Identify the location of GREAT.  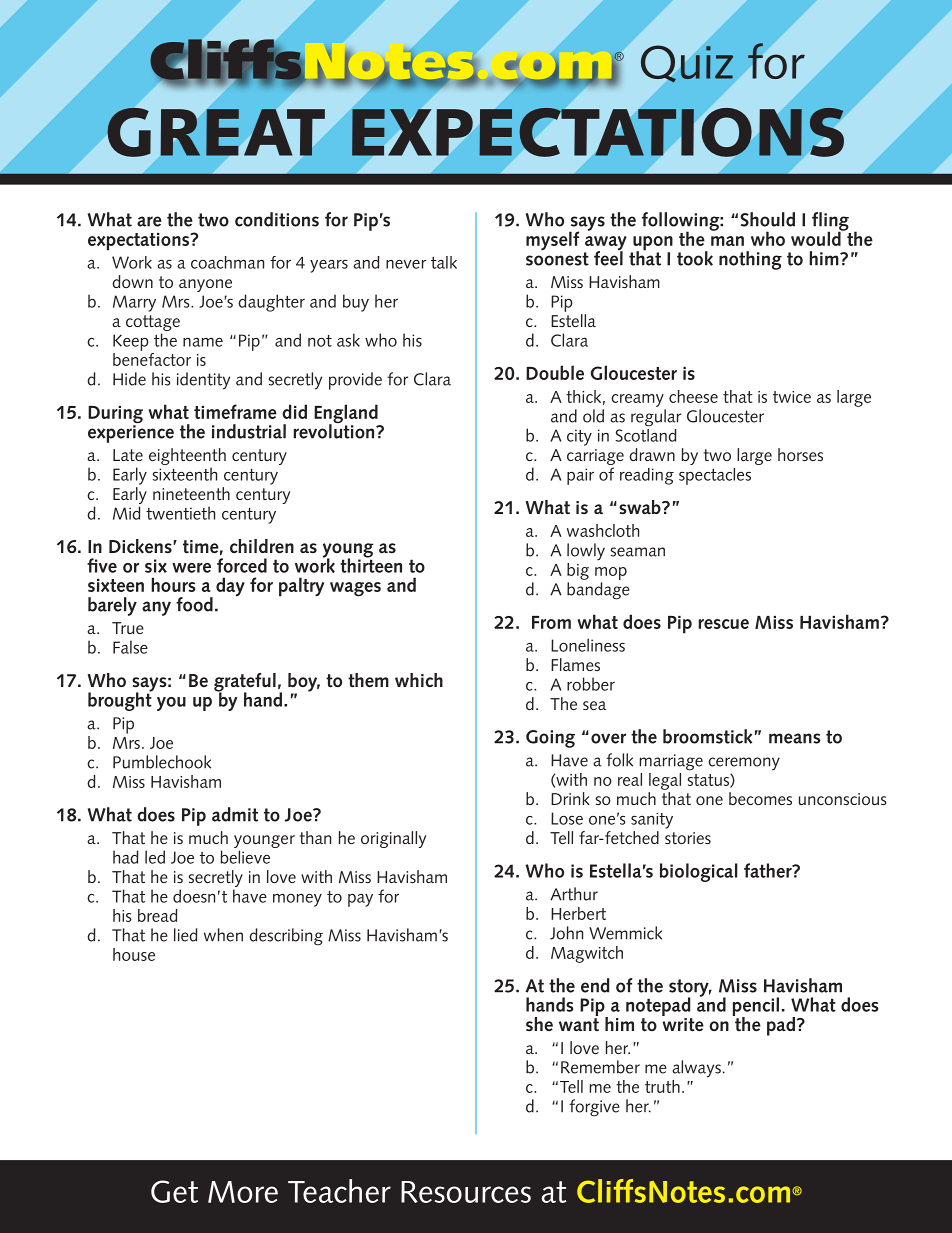
(216, 132).
